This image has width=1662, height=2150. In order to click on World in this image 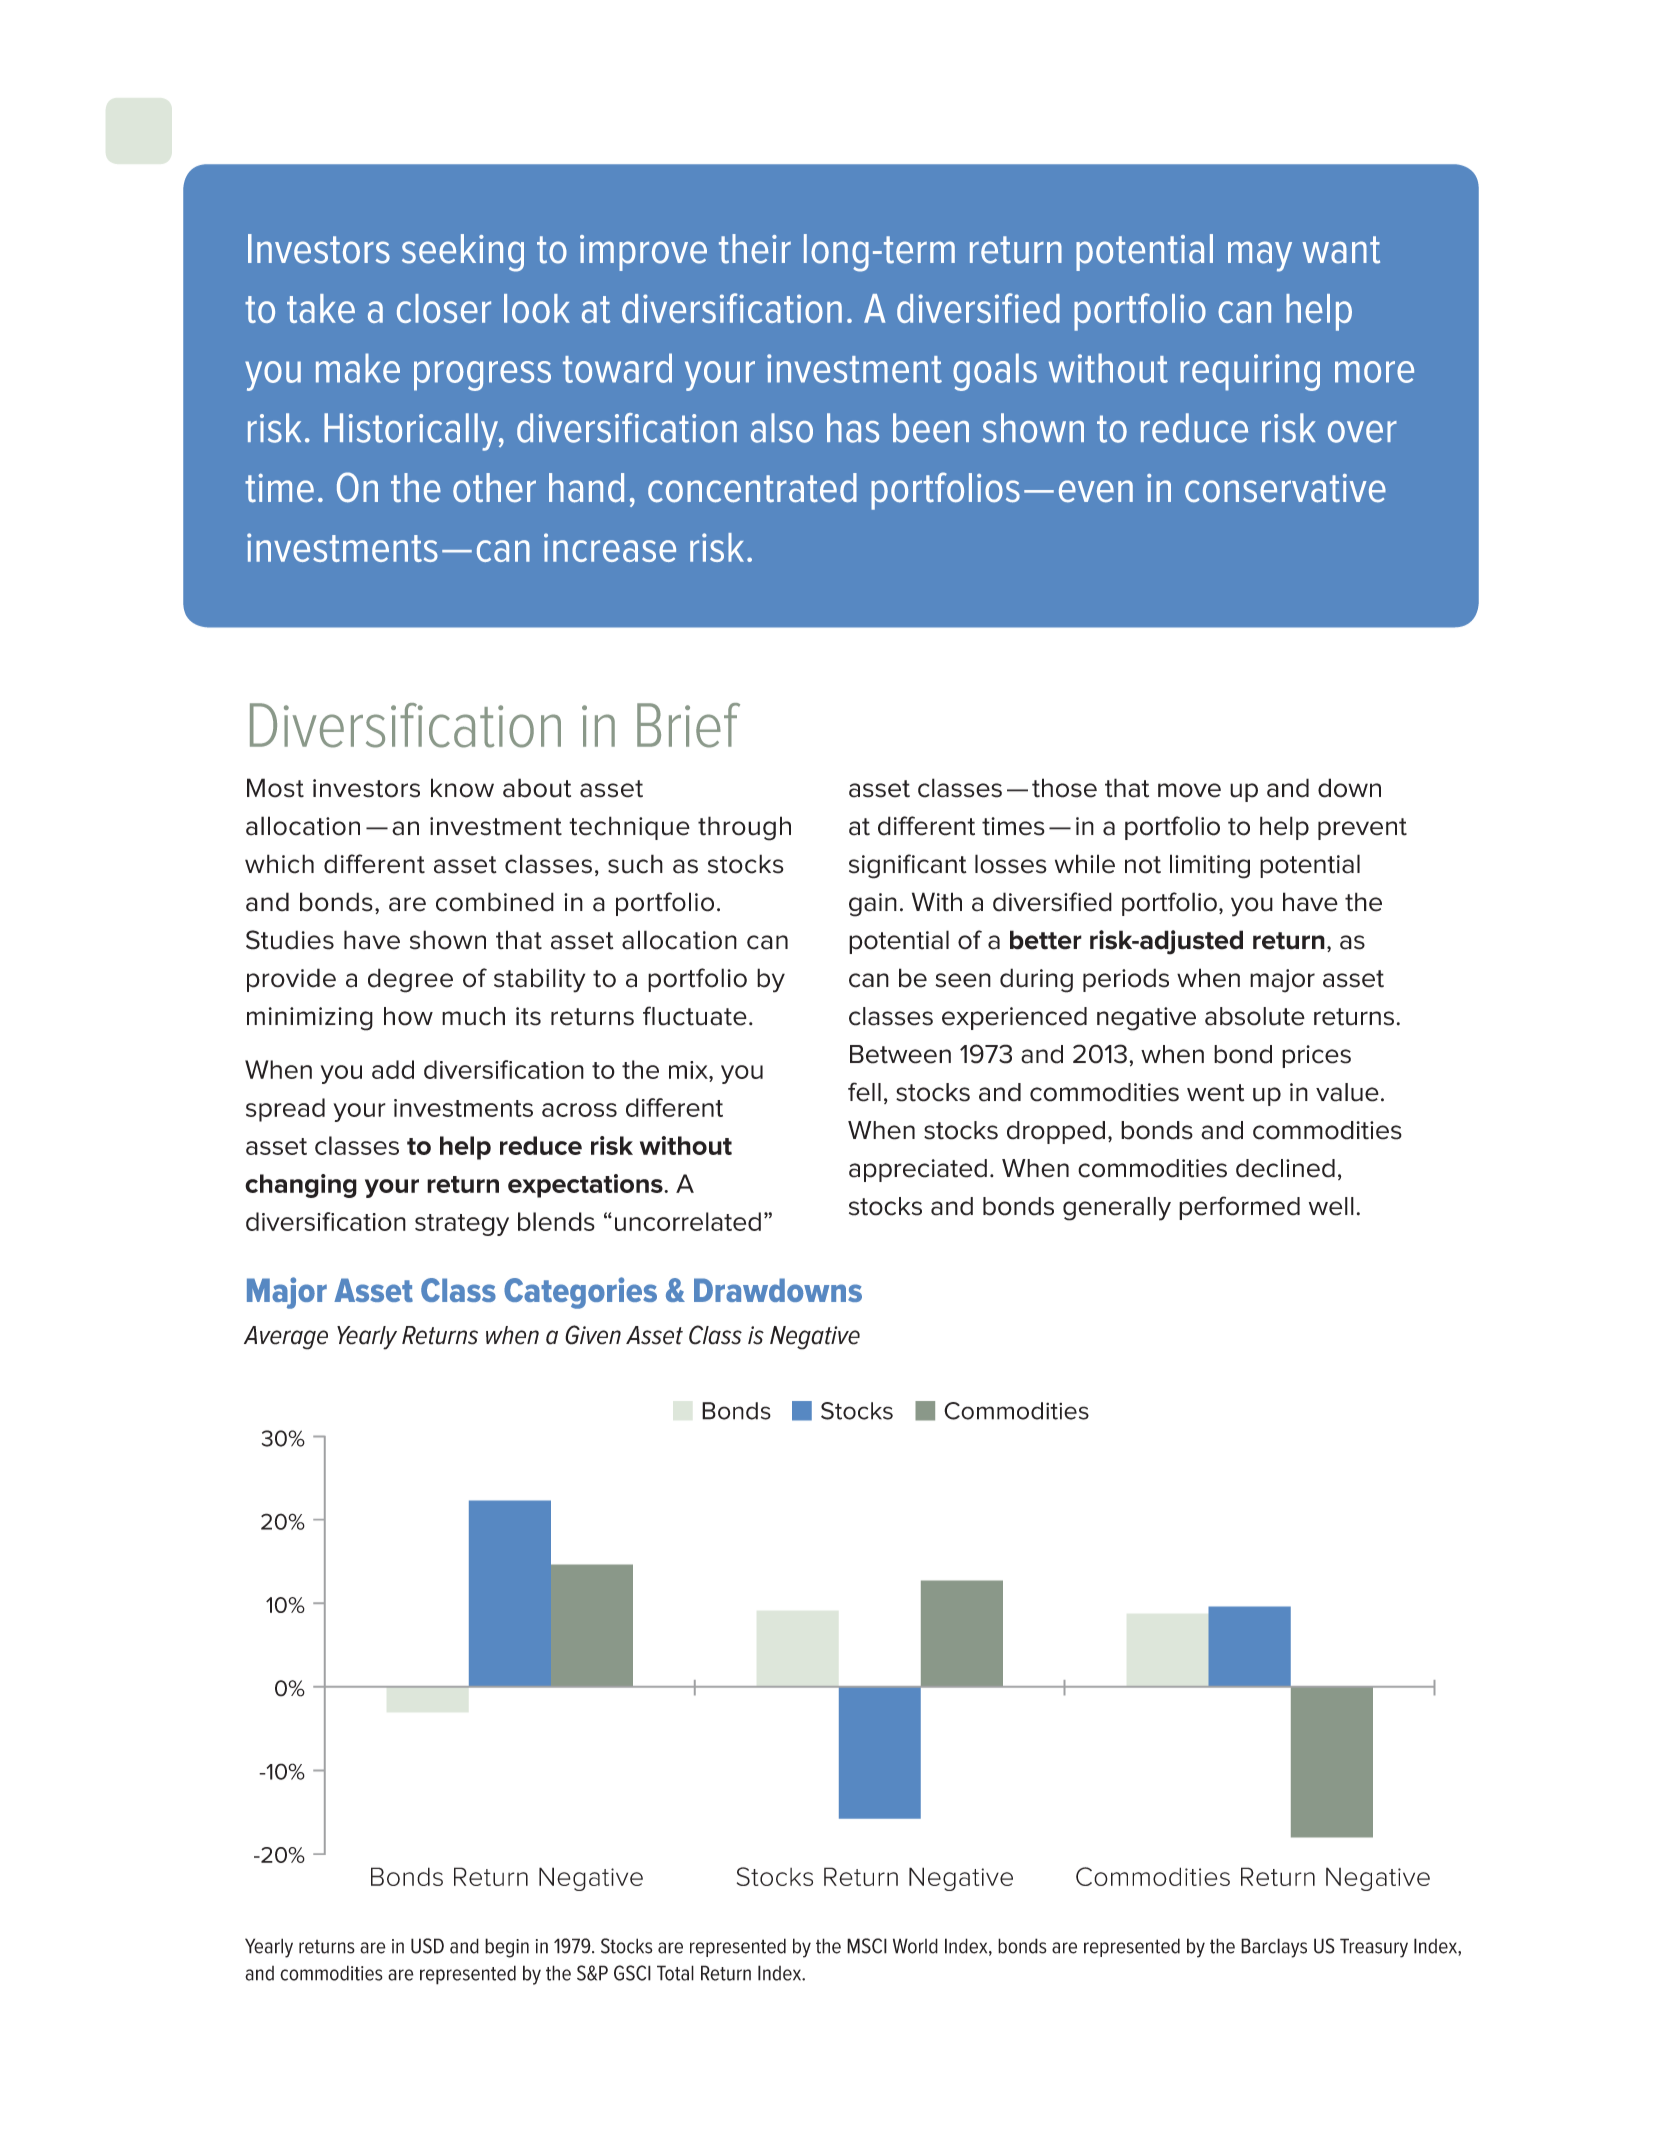, I will do `click(915, 1946)`.
